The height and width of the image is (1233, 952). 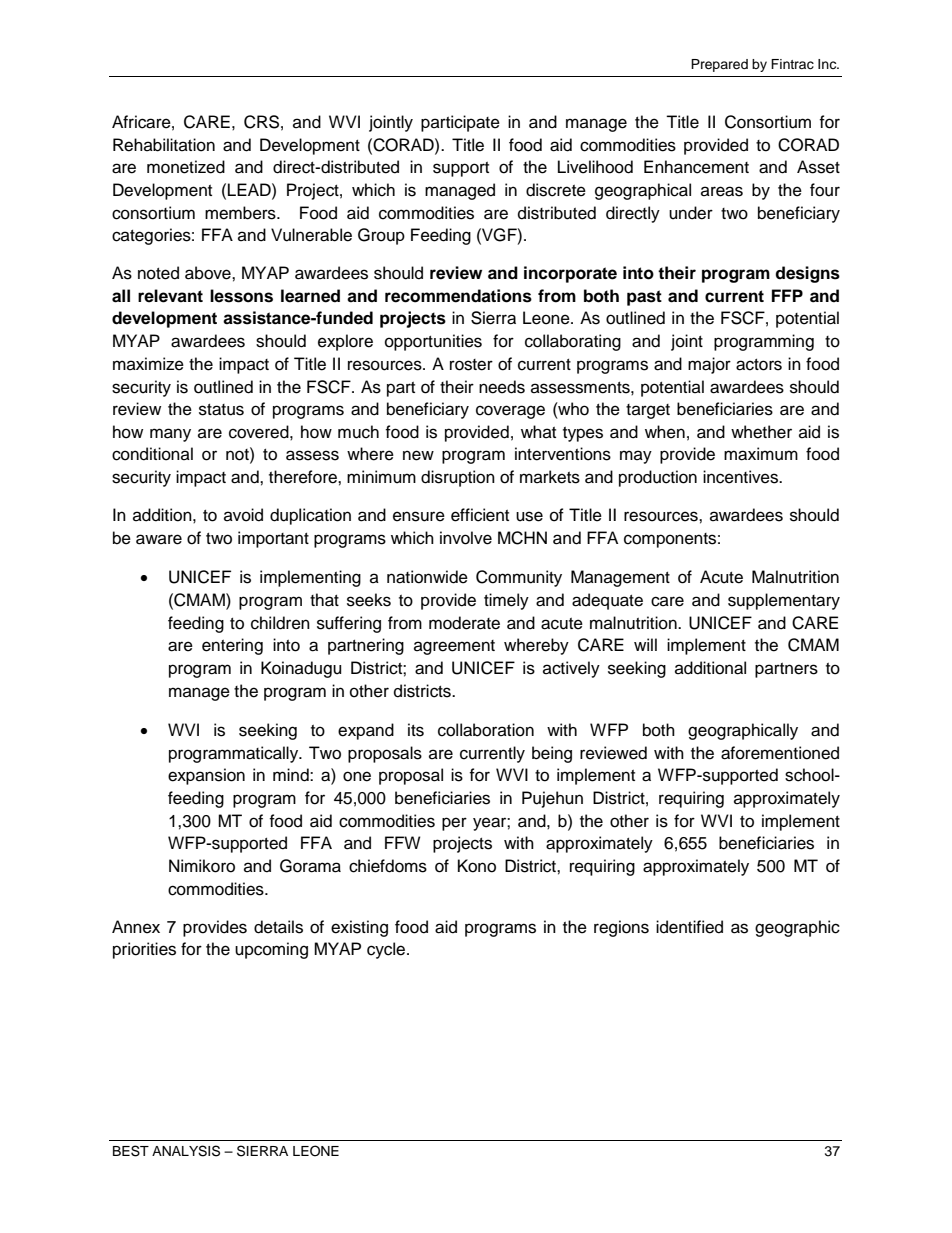 I want to click on identified, so click(x=689, y=927).
